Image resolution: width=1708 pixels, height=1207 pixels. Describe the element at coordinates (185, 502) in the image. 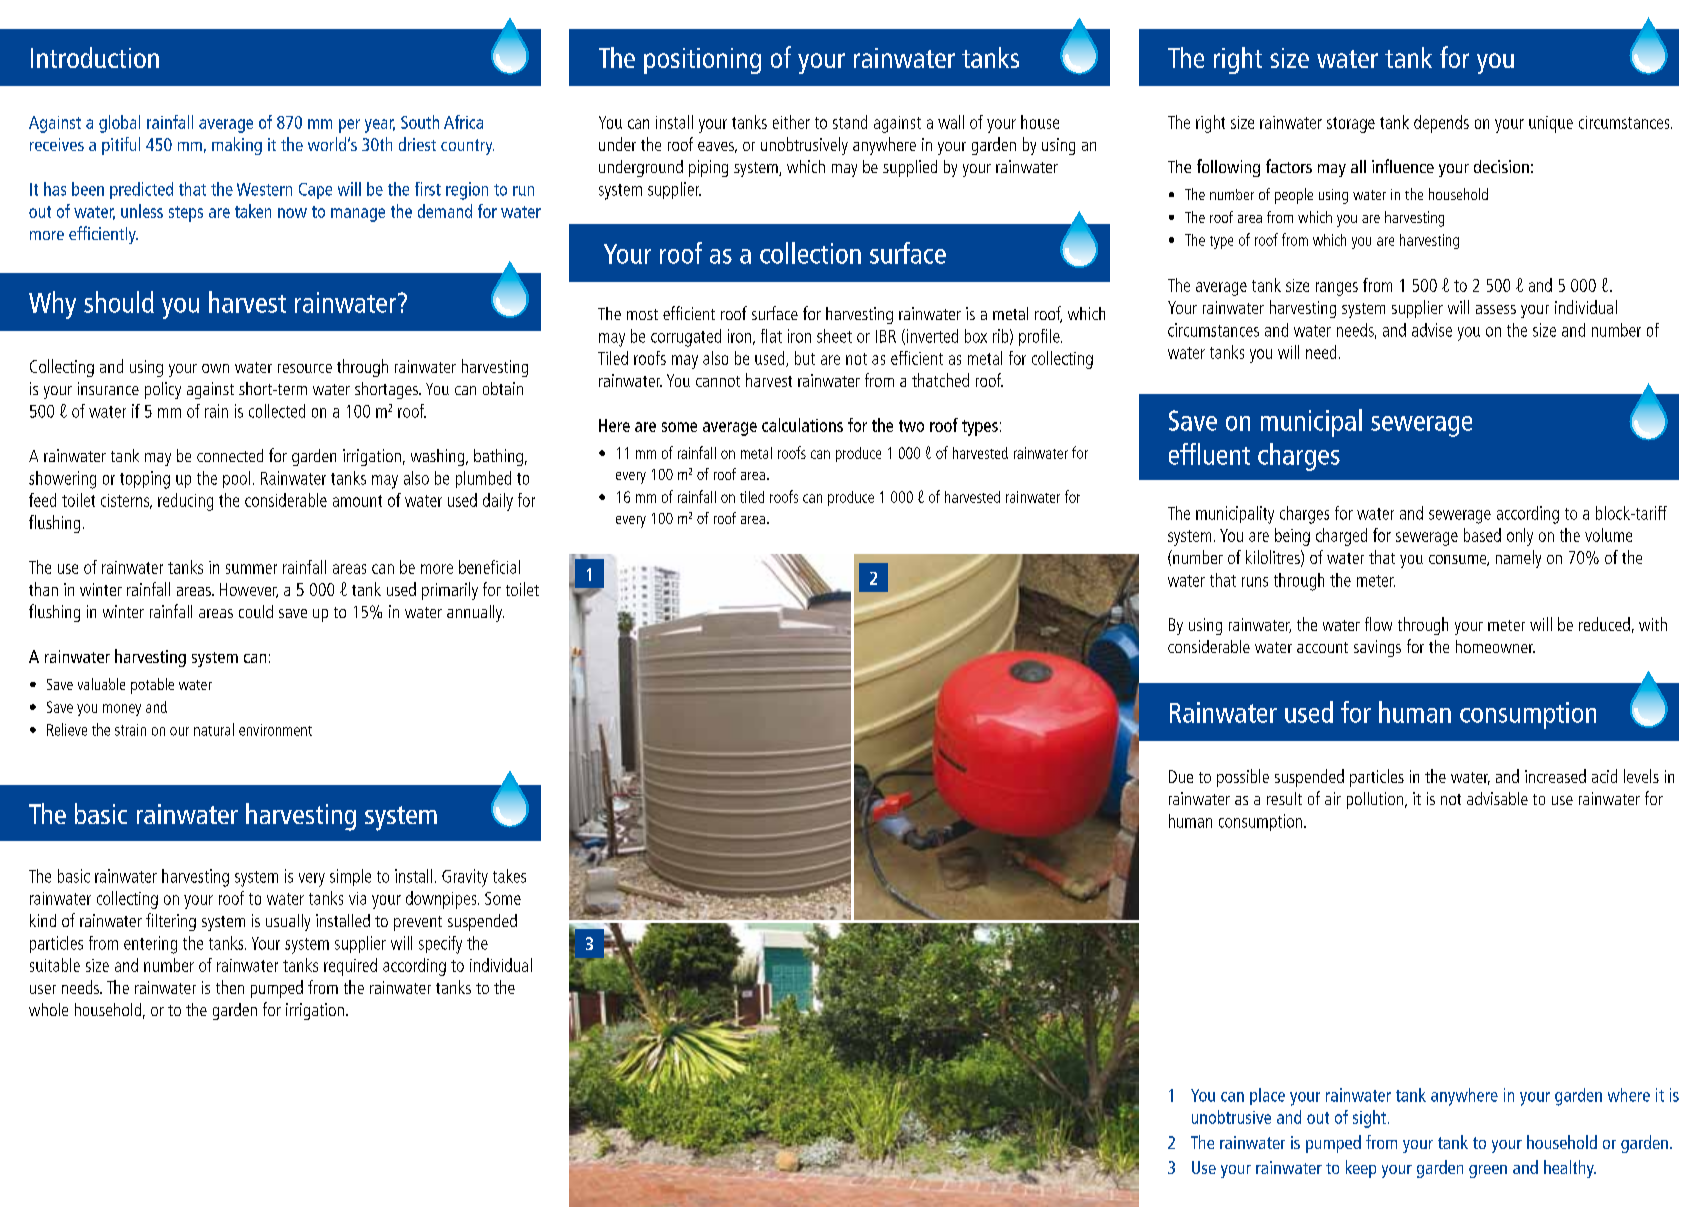

I see `reducing` at that location.
